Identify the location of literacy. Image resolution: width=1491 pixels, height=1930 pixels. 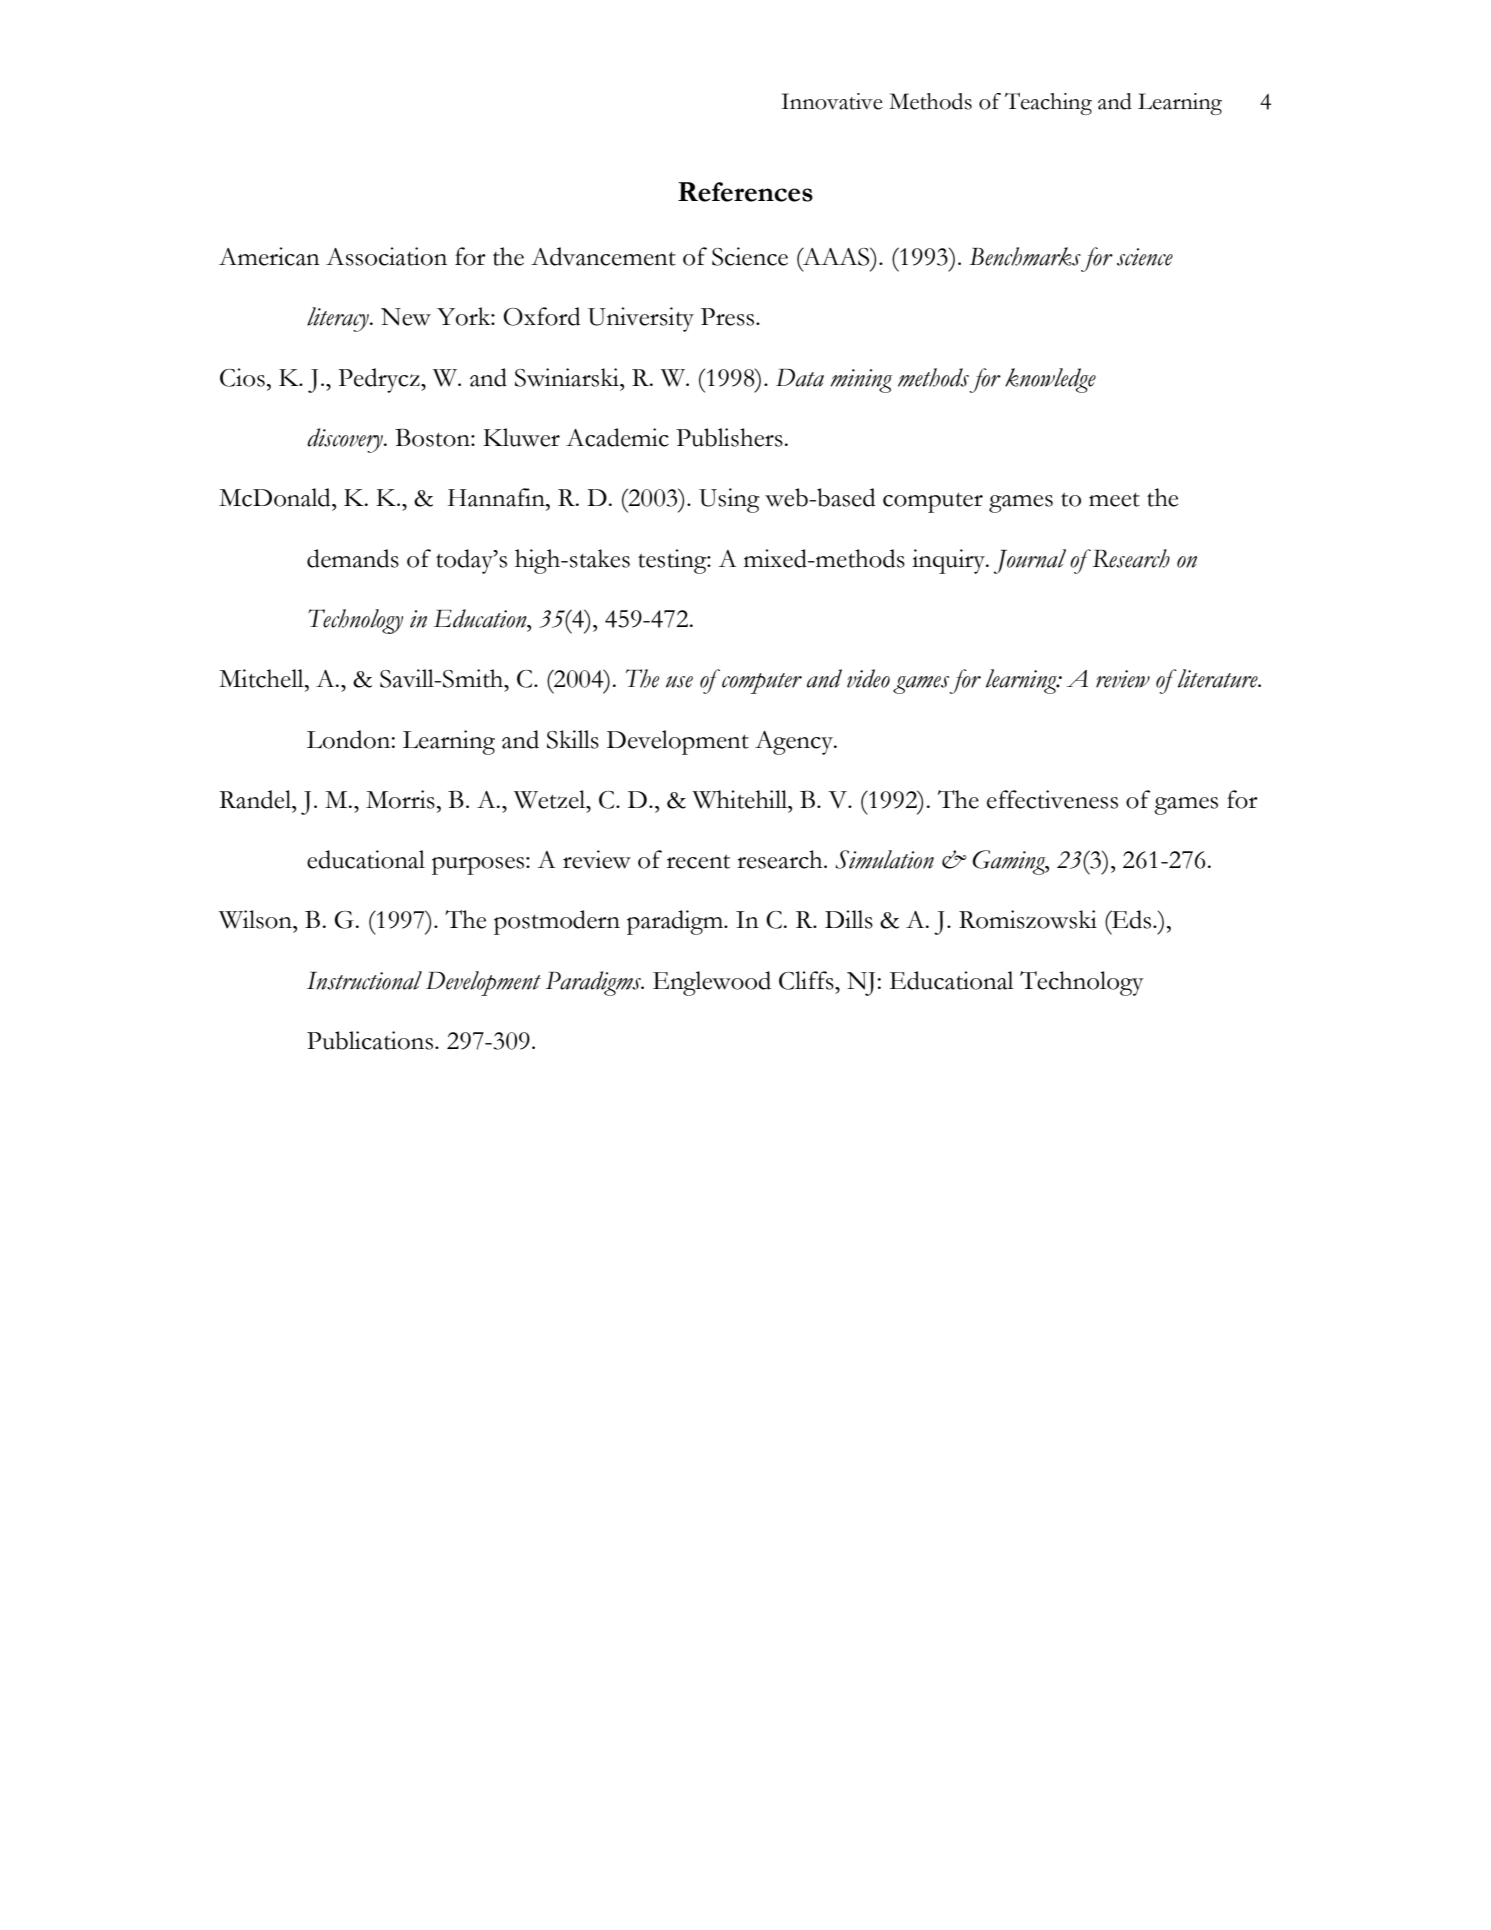
(339, 319).
